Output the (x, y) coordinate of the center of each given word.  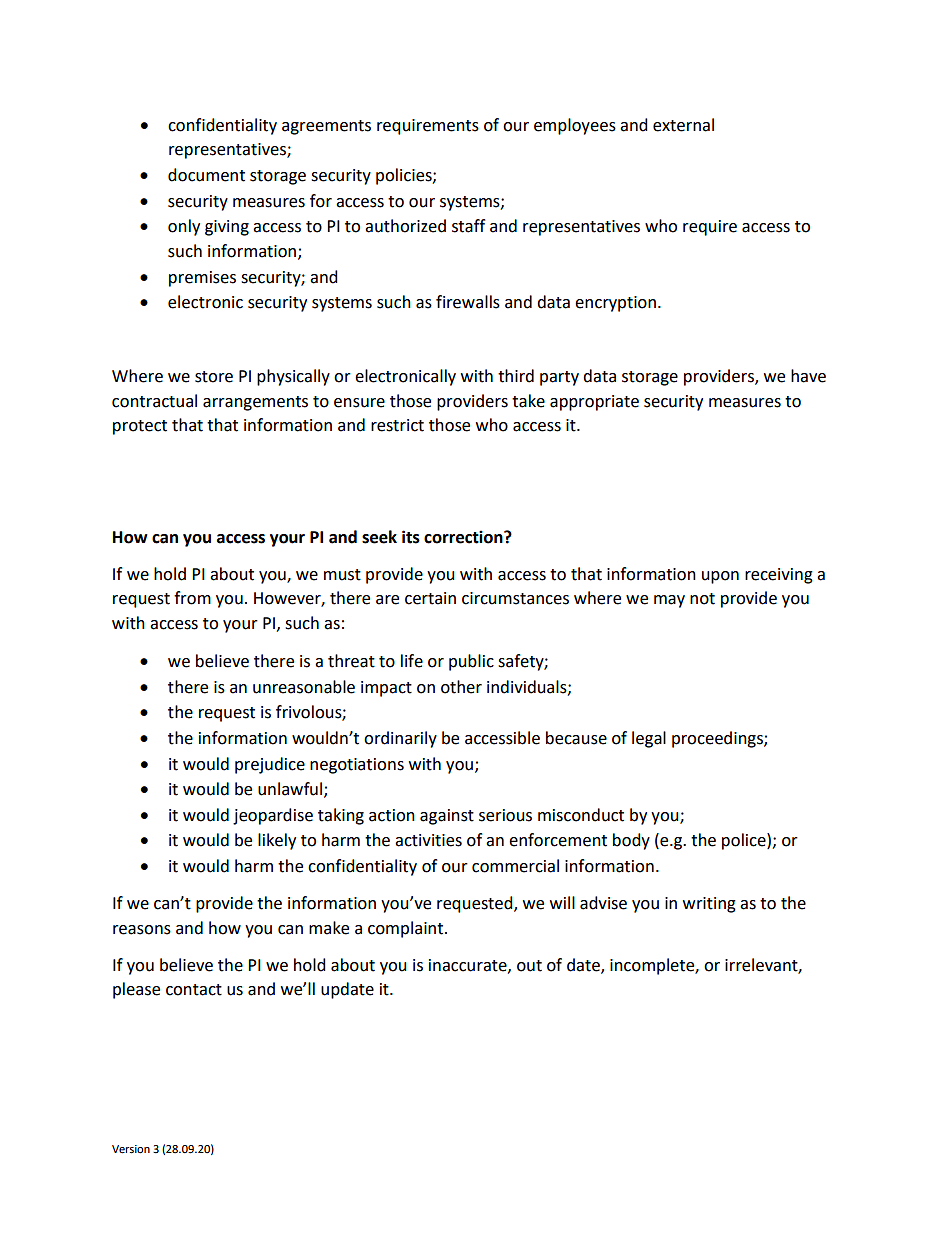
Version (131, 1149)
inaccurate (469, 966)
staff (468, 226)
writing (709, 905)
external (683, 125)
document (206, 175)
